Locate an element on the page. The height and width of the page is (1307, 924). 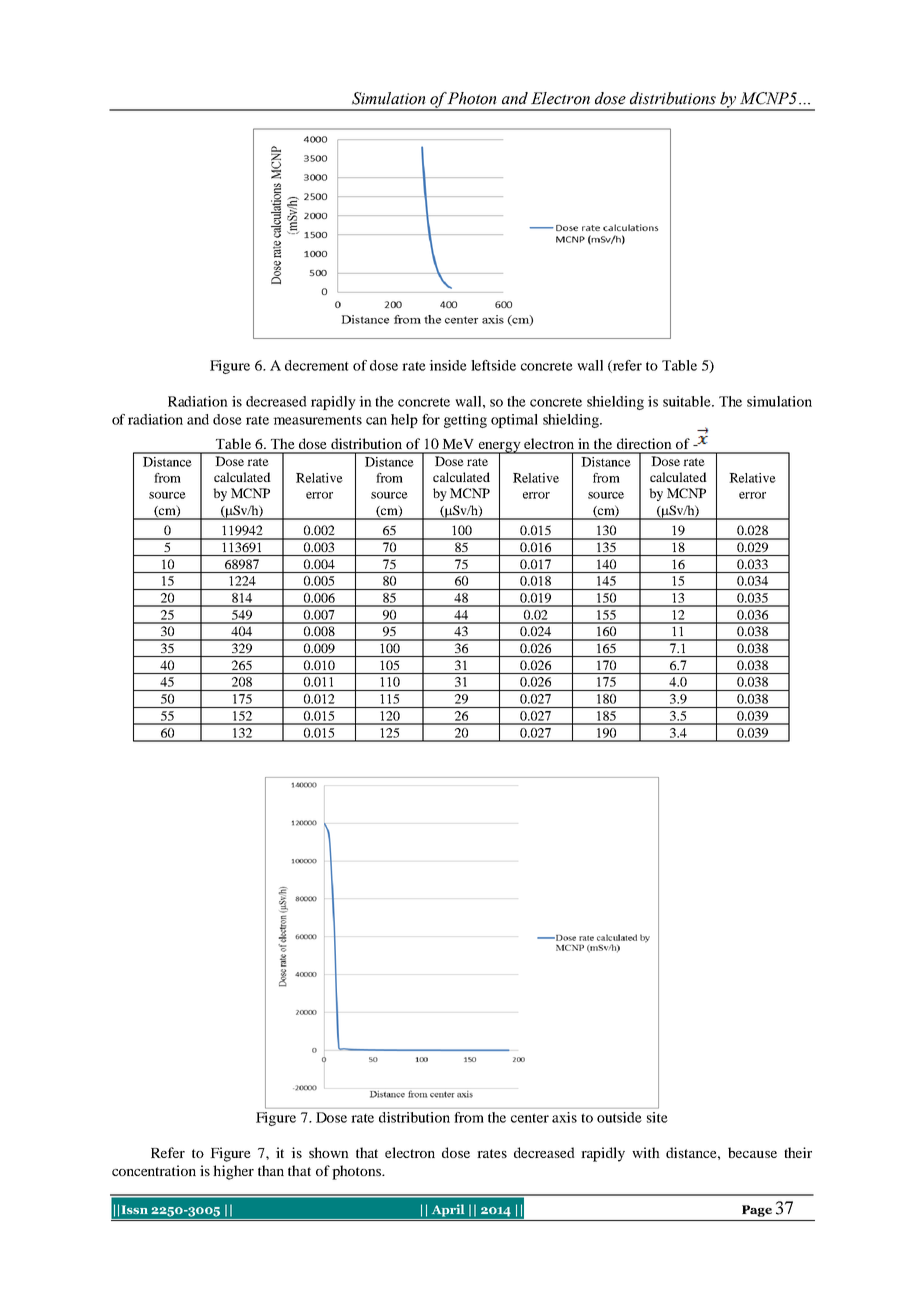
Page is located at coordinates (757, 1211).
